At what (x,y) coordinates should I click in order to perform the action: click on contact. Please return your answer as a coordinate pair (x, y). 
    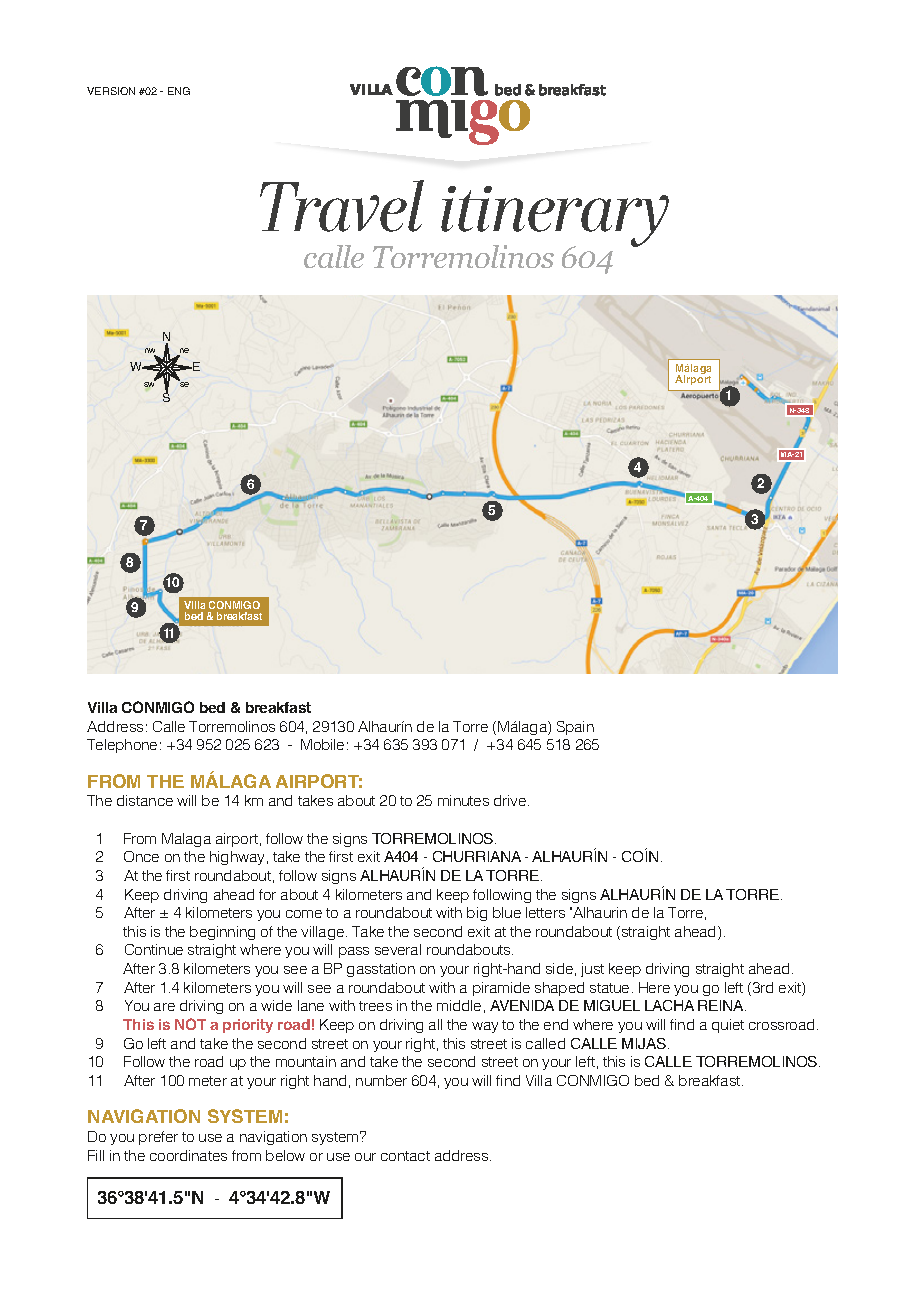
    Looking at the image, I should click on (405, 1156).
